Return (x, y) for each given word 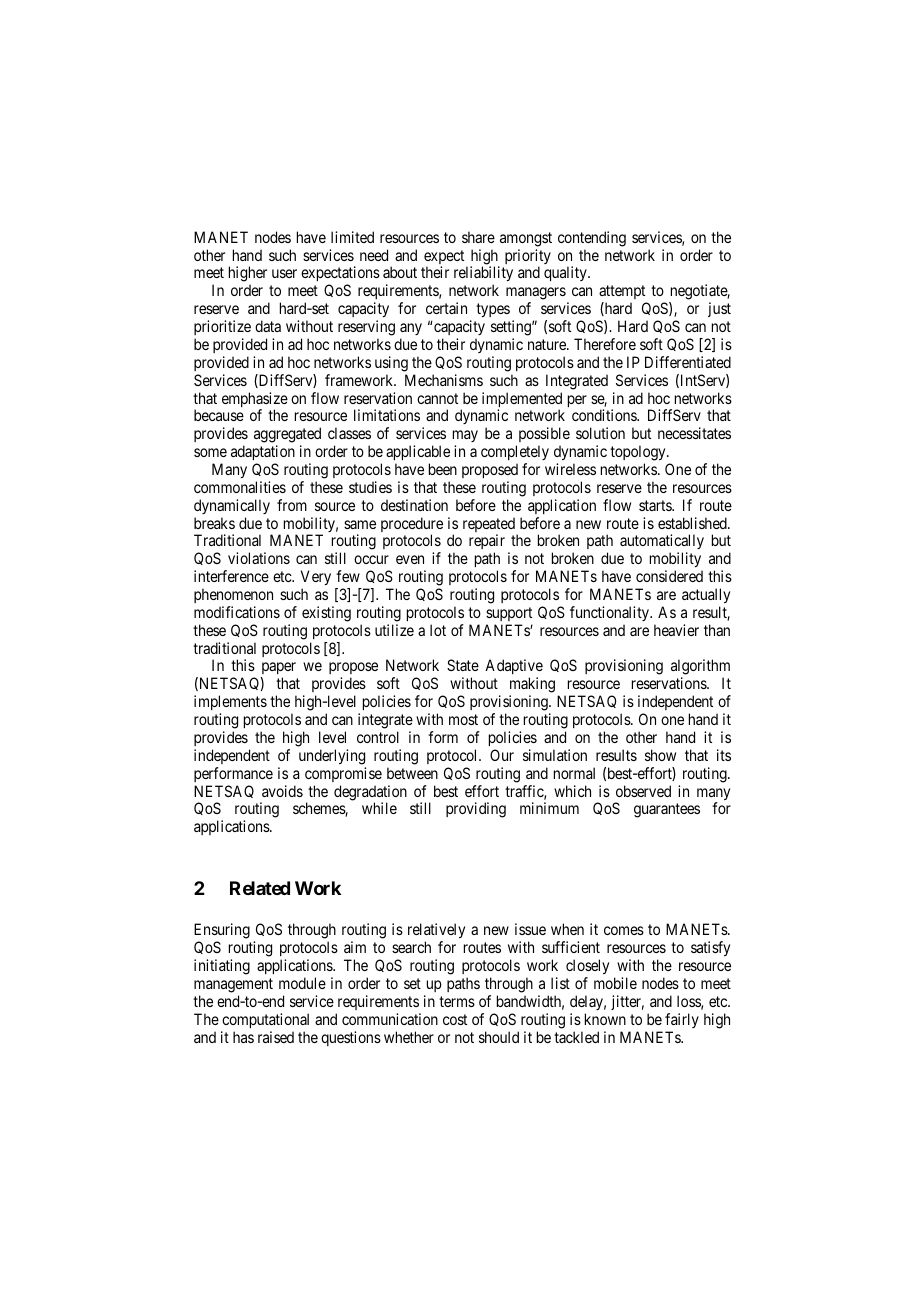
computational (265, 1020)
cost (455, 1019)
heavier (676, 630)
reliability (483, 275)
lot (438, 630)
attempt (623, 294)
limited (352, 237)
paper (278, 670)
